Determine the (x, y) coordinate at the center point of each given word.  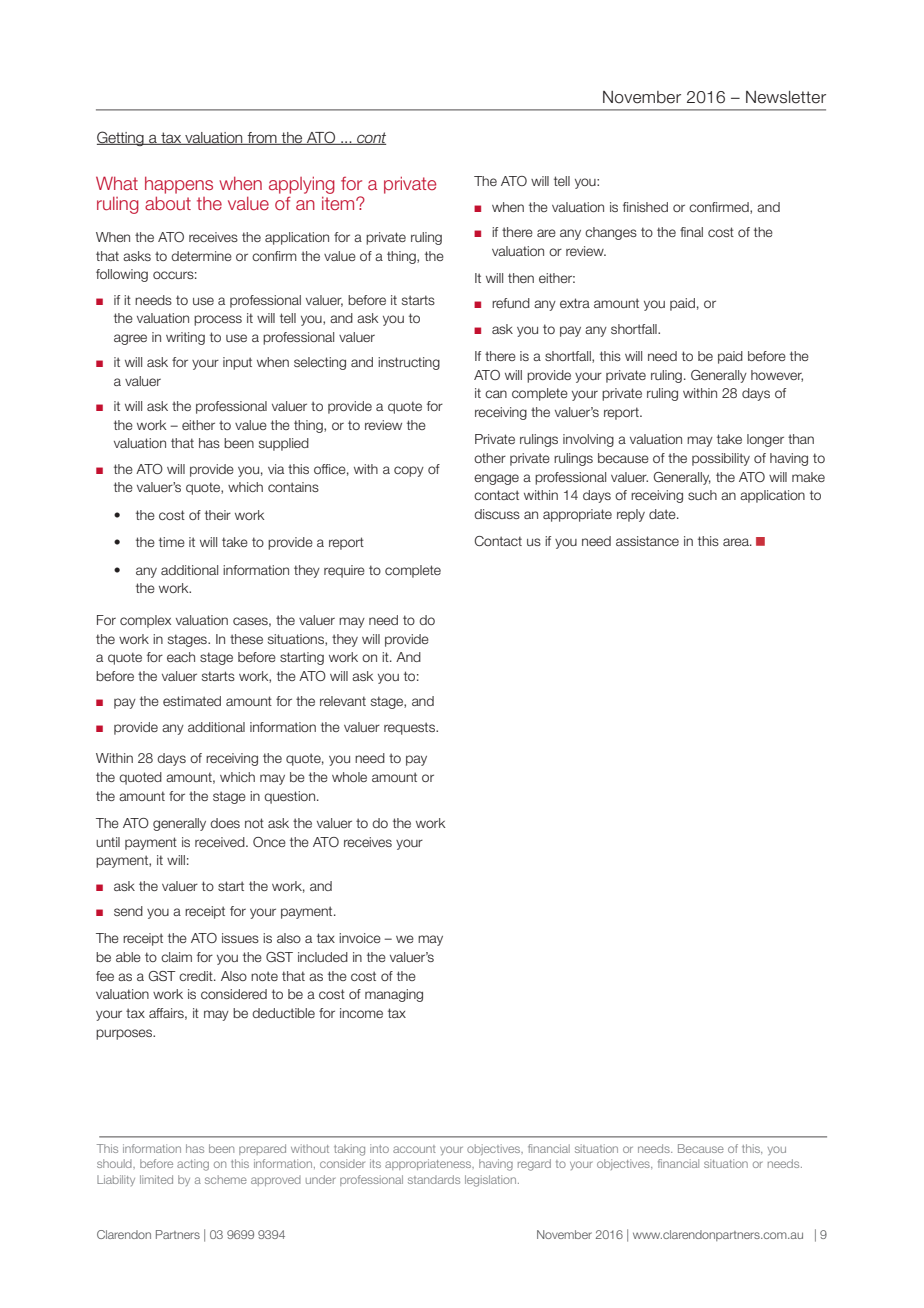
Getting (121, 138)
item (339, 203)
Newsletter (786, 97)
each (181, 657)
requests (411, 728)
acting (193, 1165)
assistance (647, 541)
